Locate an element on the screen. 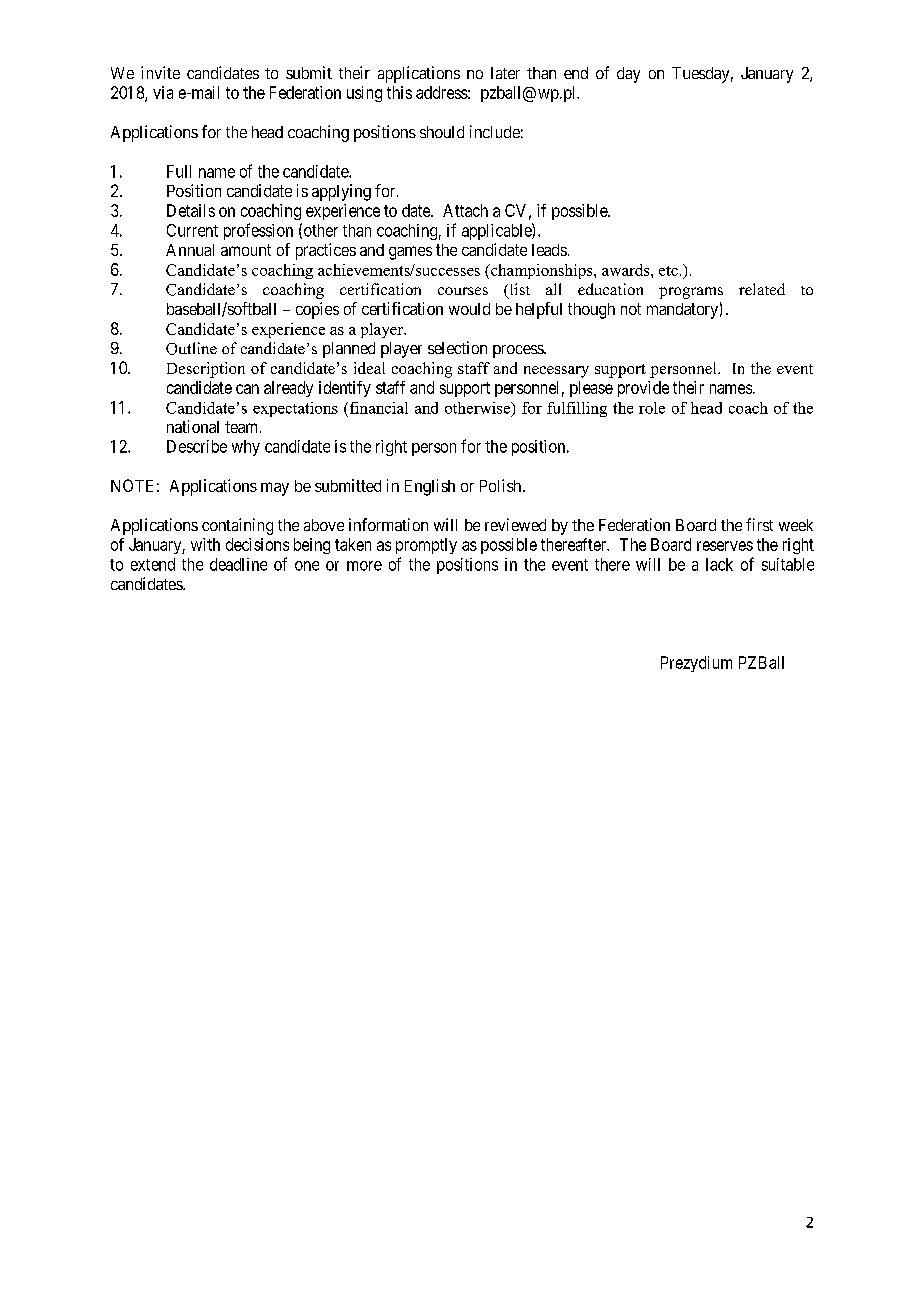 The height and width of the screenshot is (1308, 924). courses is located at coordinates (463, 291).
